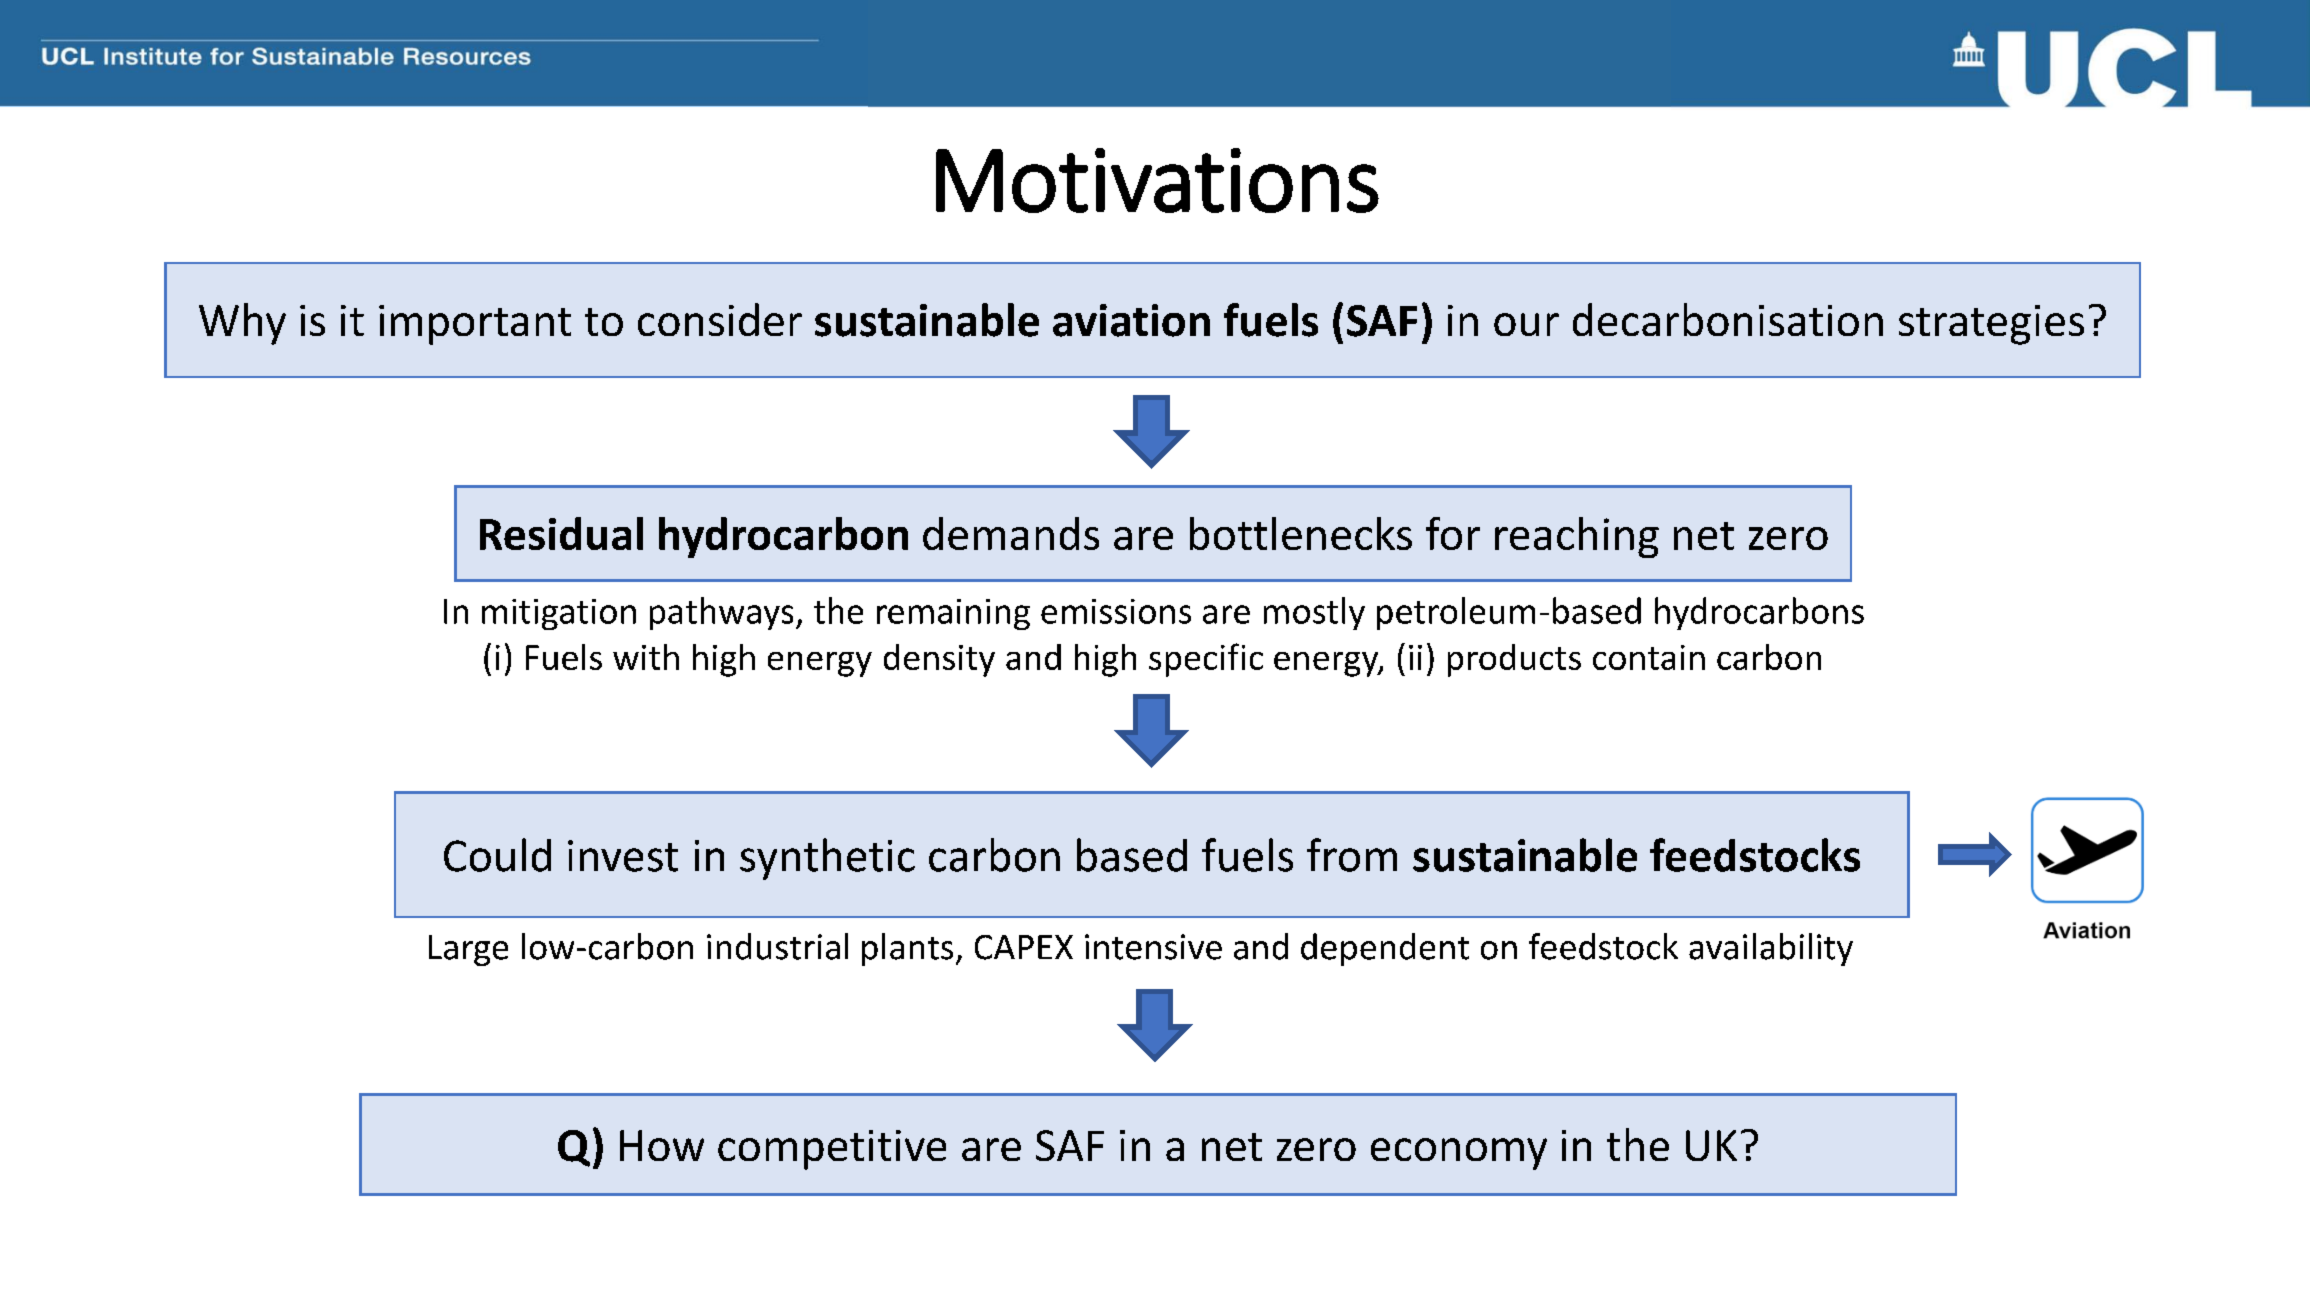 Image resolution: width=2310 pixels, height=1300 pixels. What do you see at coordinates (561, 533) in the image?
I see `Residual` at bounding box center [561, 533].
